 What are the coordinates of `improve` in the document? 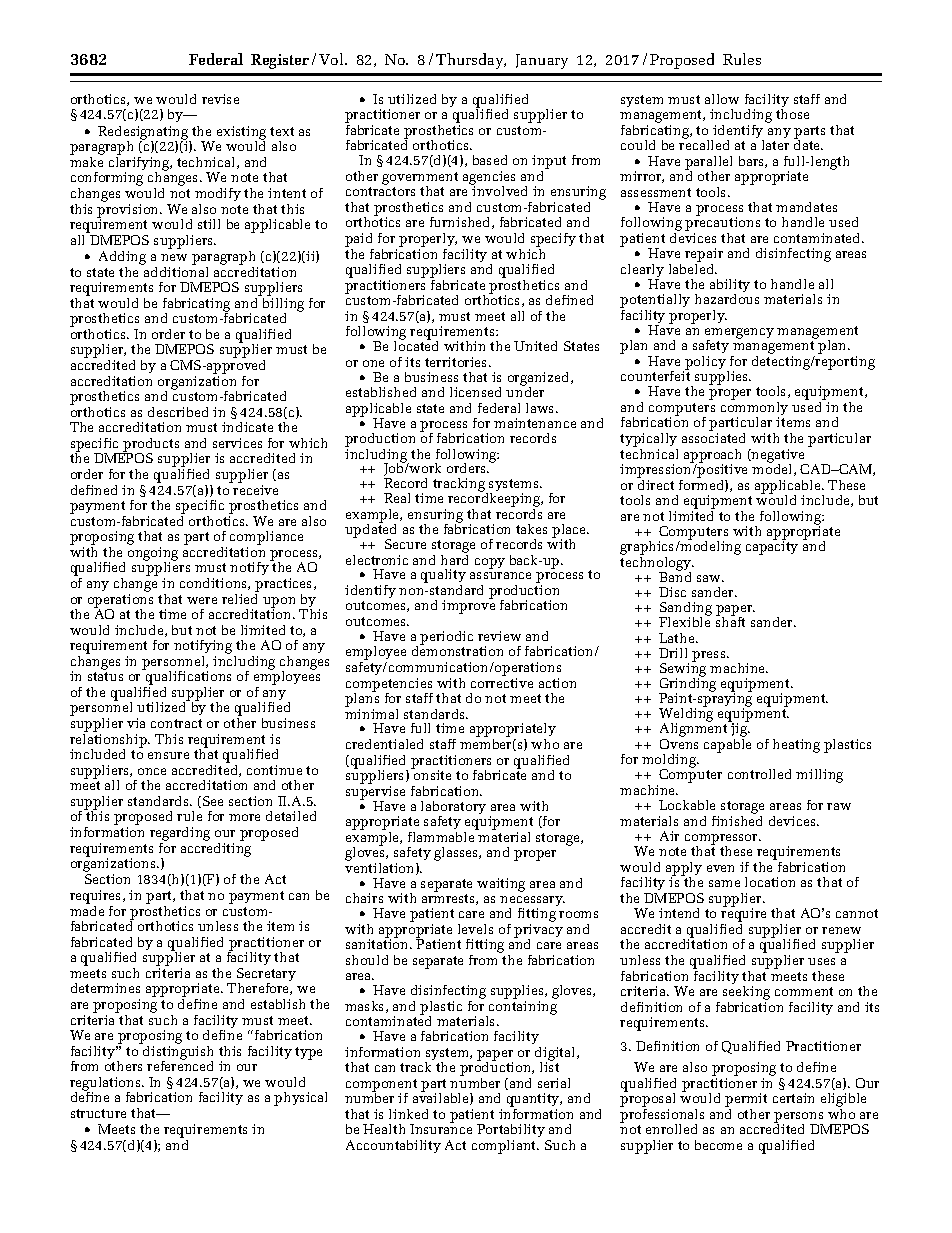 It's located at (468, 607).
